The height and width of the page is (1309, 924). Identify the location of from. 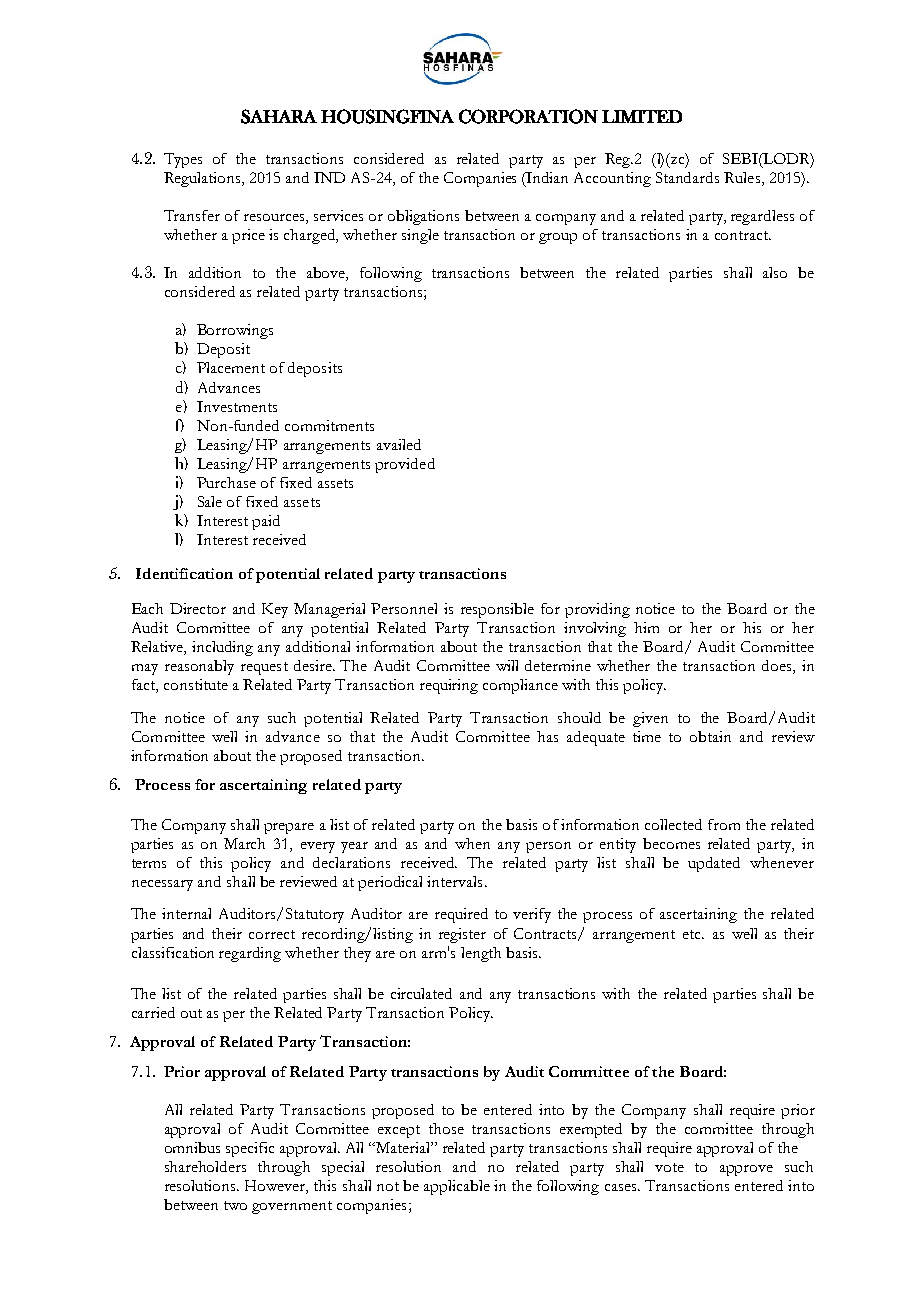
(724, 824).
